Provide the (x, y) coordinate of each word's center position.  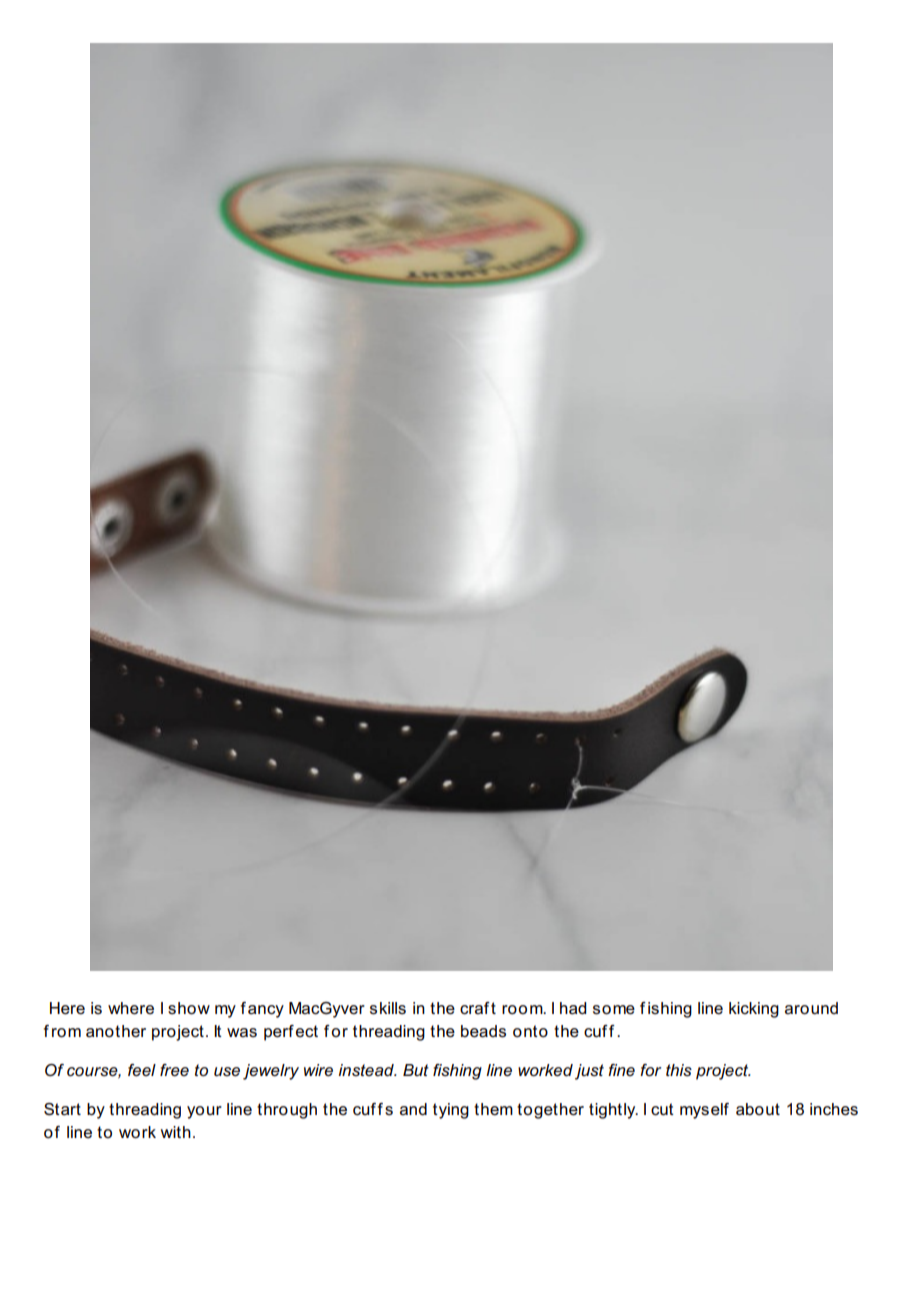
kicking (754, 1010)
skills (388, 1008)
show (189, 1008)
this (679, 1070)
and (413, 1109)
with (176, 1132)
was (242, 1033)
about (758, 1109)
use (227, 1072)
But (416, 1070)
